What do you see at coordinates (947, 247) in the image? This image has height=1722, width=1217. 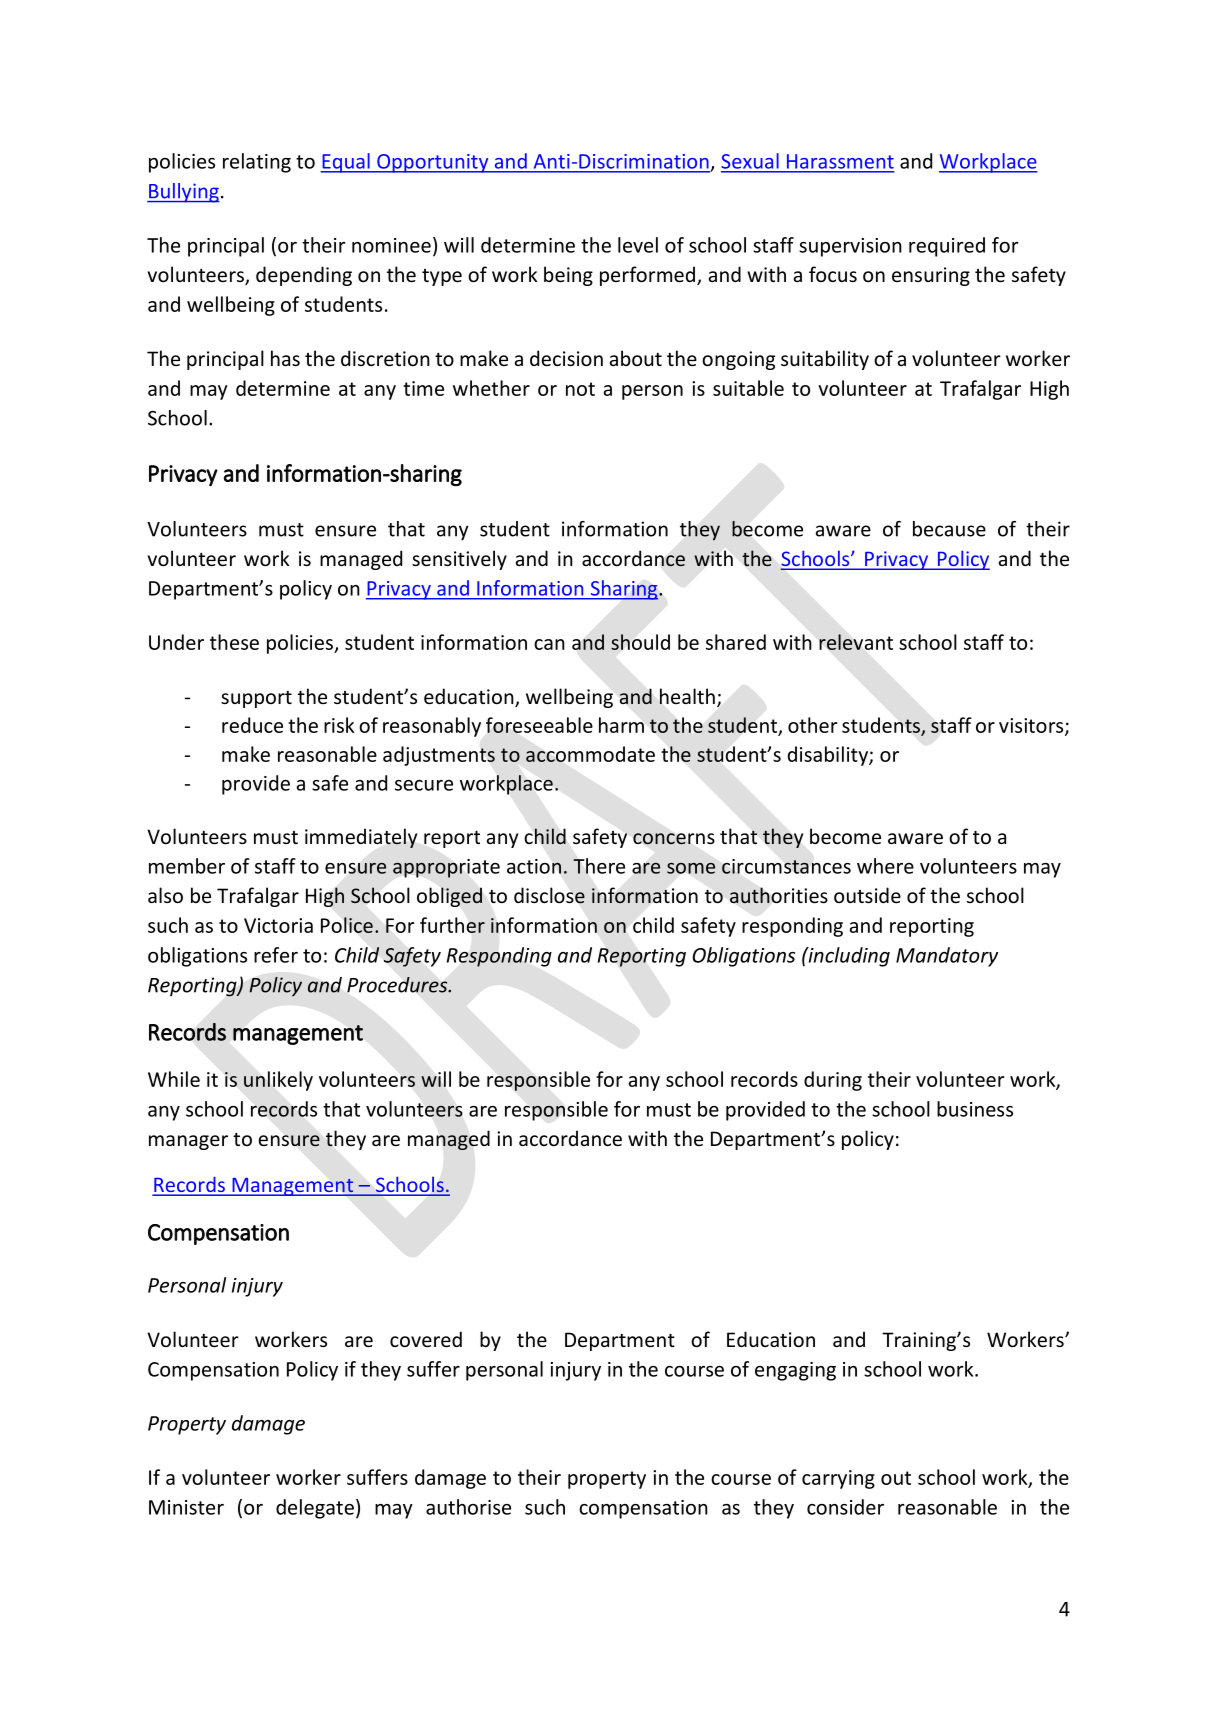 I see `required` at bounding box center [947, 247].
